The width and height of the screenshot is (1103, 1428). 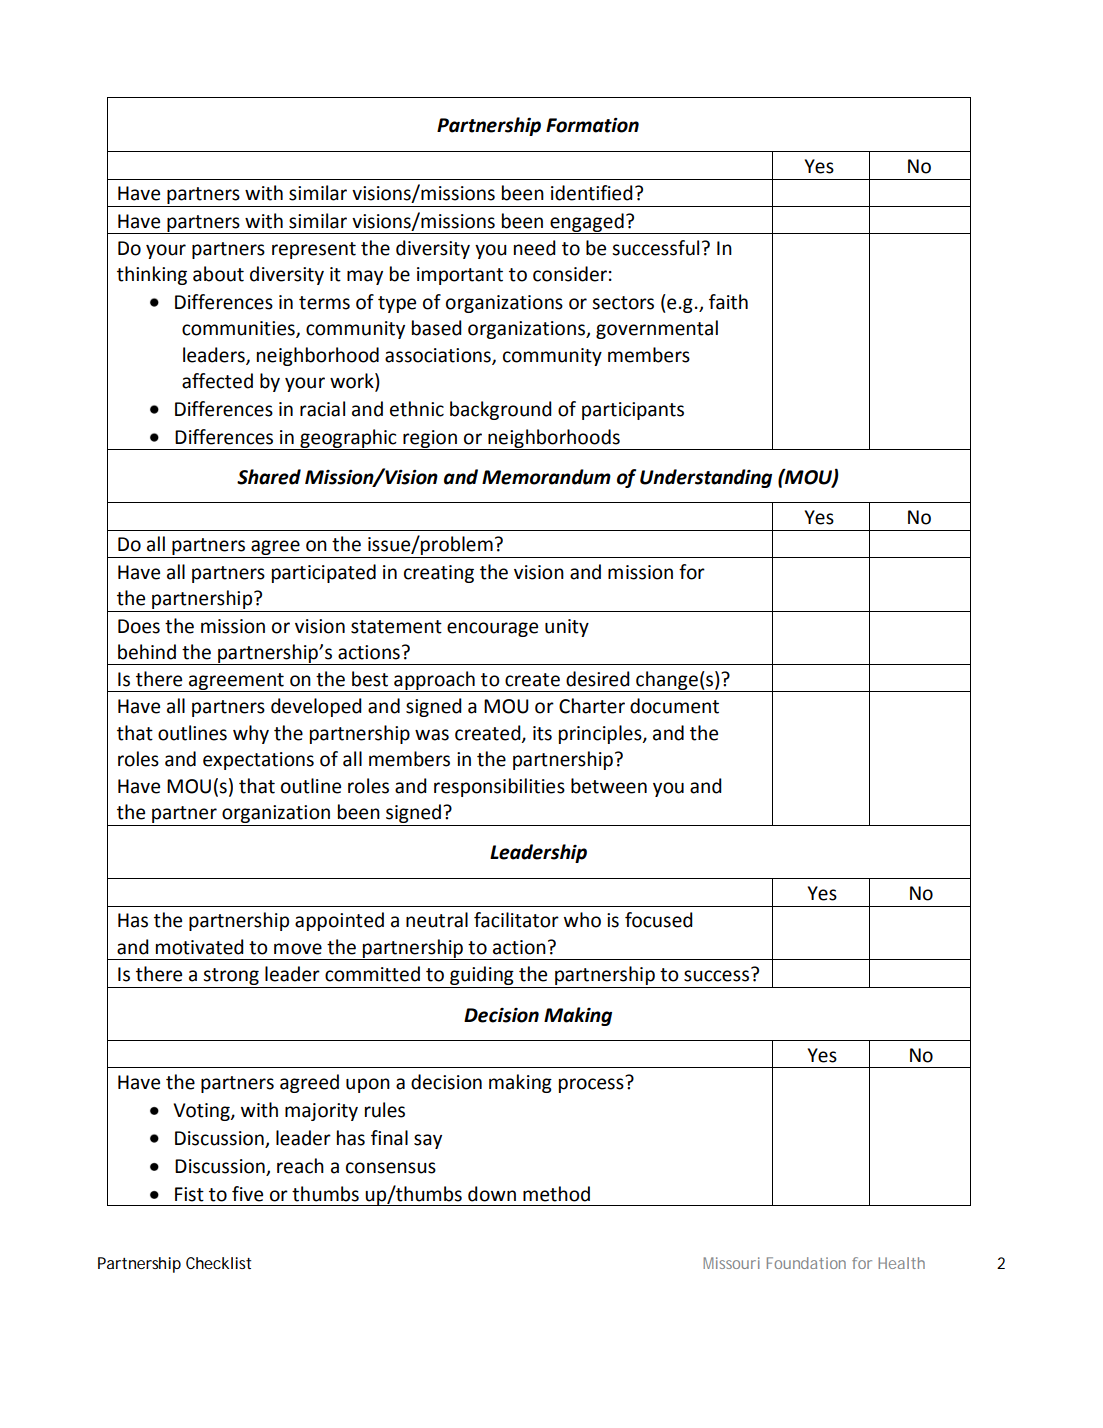 I want to click on background, so click(x=501, y=410).
